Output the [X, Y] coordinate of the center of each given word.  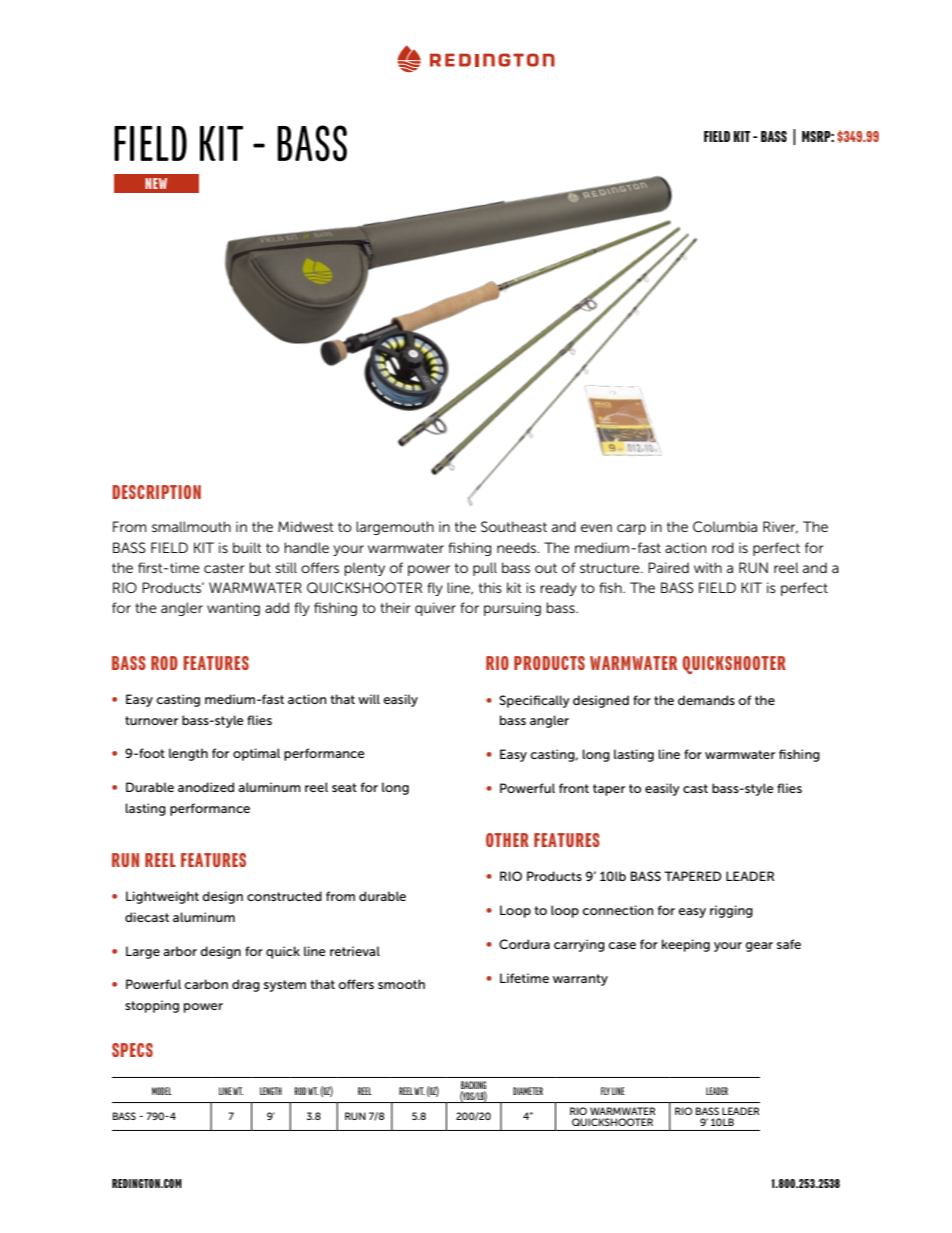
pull [485, 569]
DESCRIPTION [157, 492]
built [247, 547]
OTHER [507, 840]
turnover [151, 720]
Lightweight [162, 897]
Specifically [534, 701]
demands [706, 700]
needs [518, 547]
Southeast [514, 526]
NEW [156, 183]
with [708, 567]
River [780, 527]
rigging [731, 911]
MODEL [162, 1091]
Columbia [725, 526]
